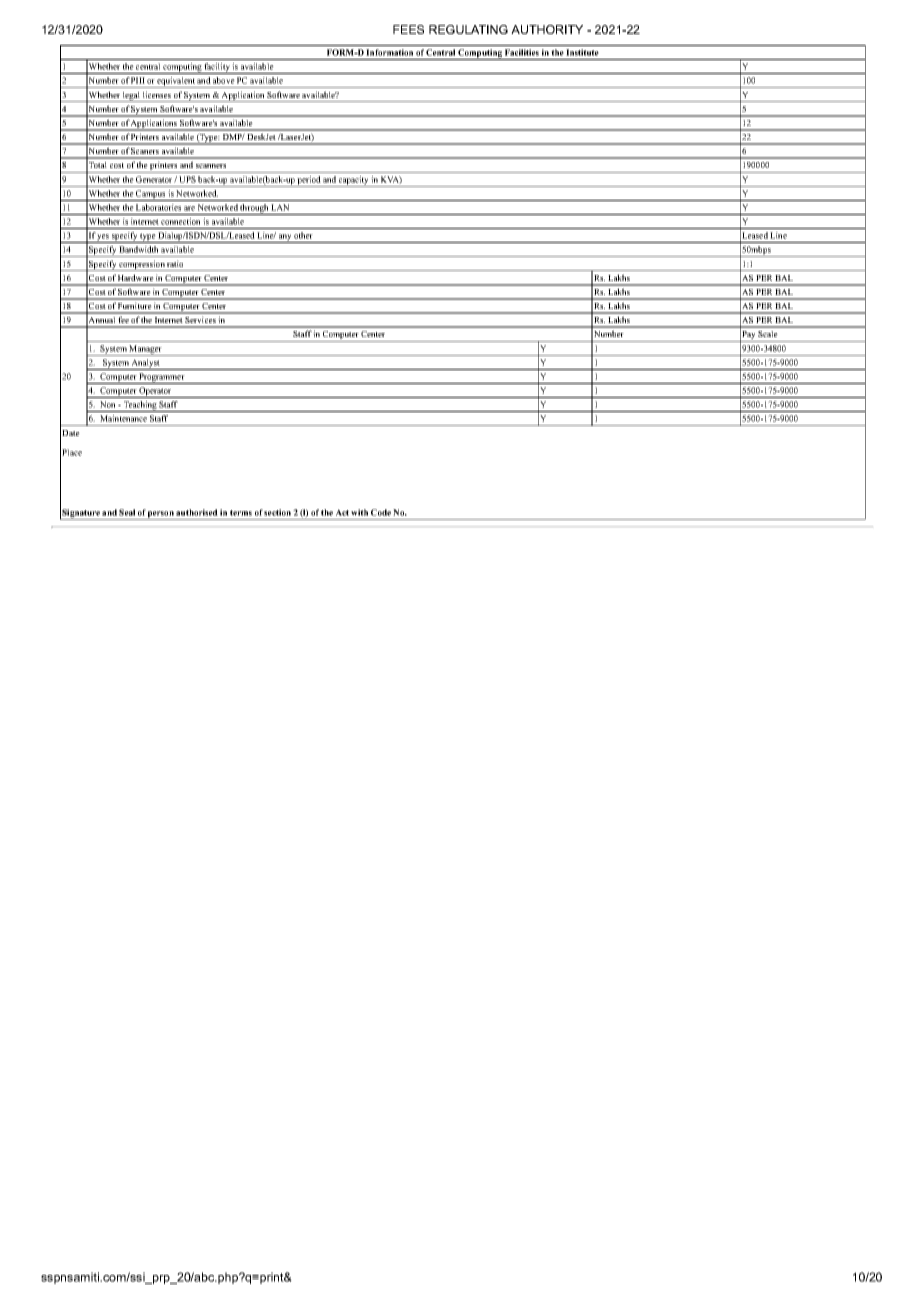 This screenshot has width=924, height=1308. Describe the element at coordinates (161, 515) in the screenshot. I see `person` at that location.
